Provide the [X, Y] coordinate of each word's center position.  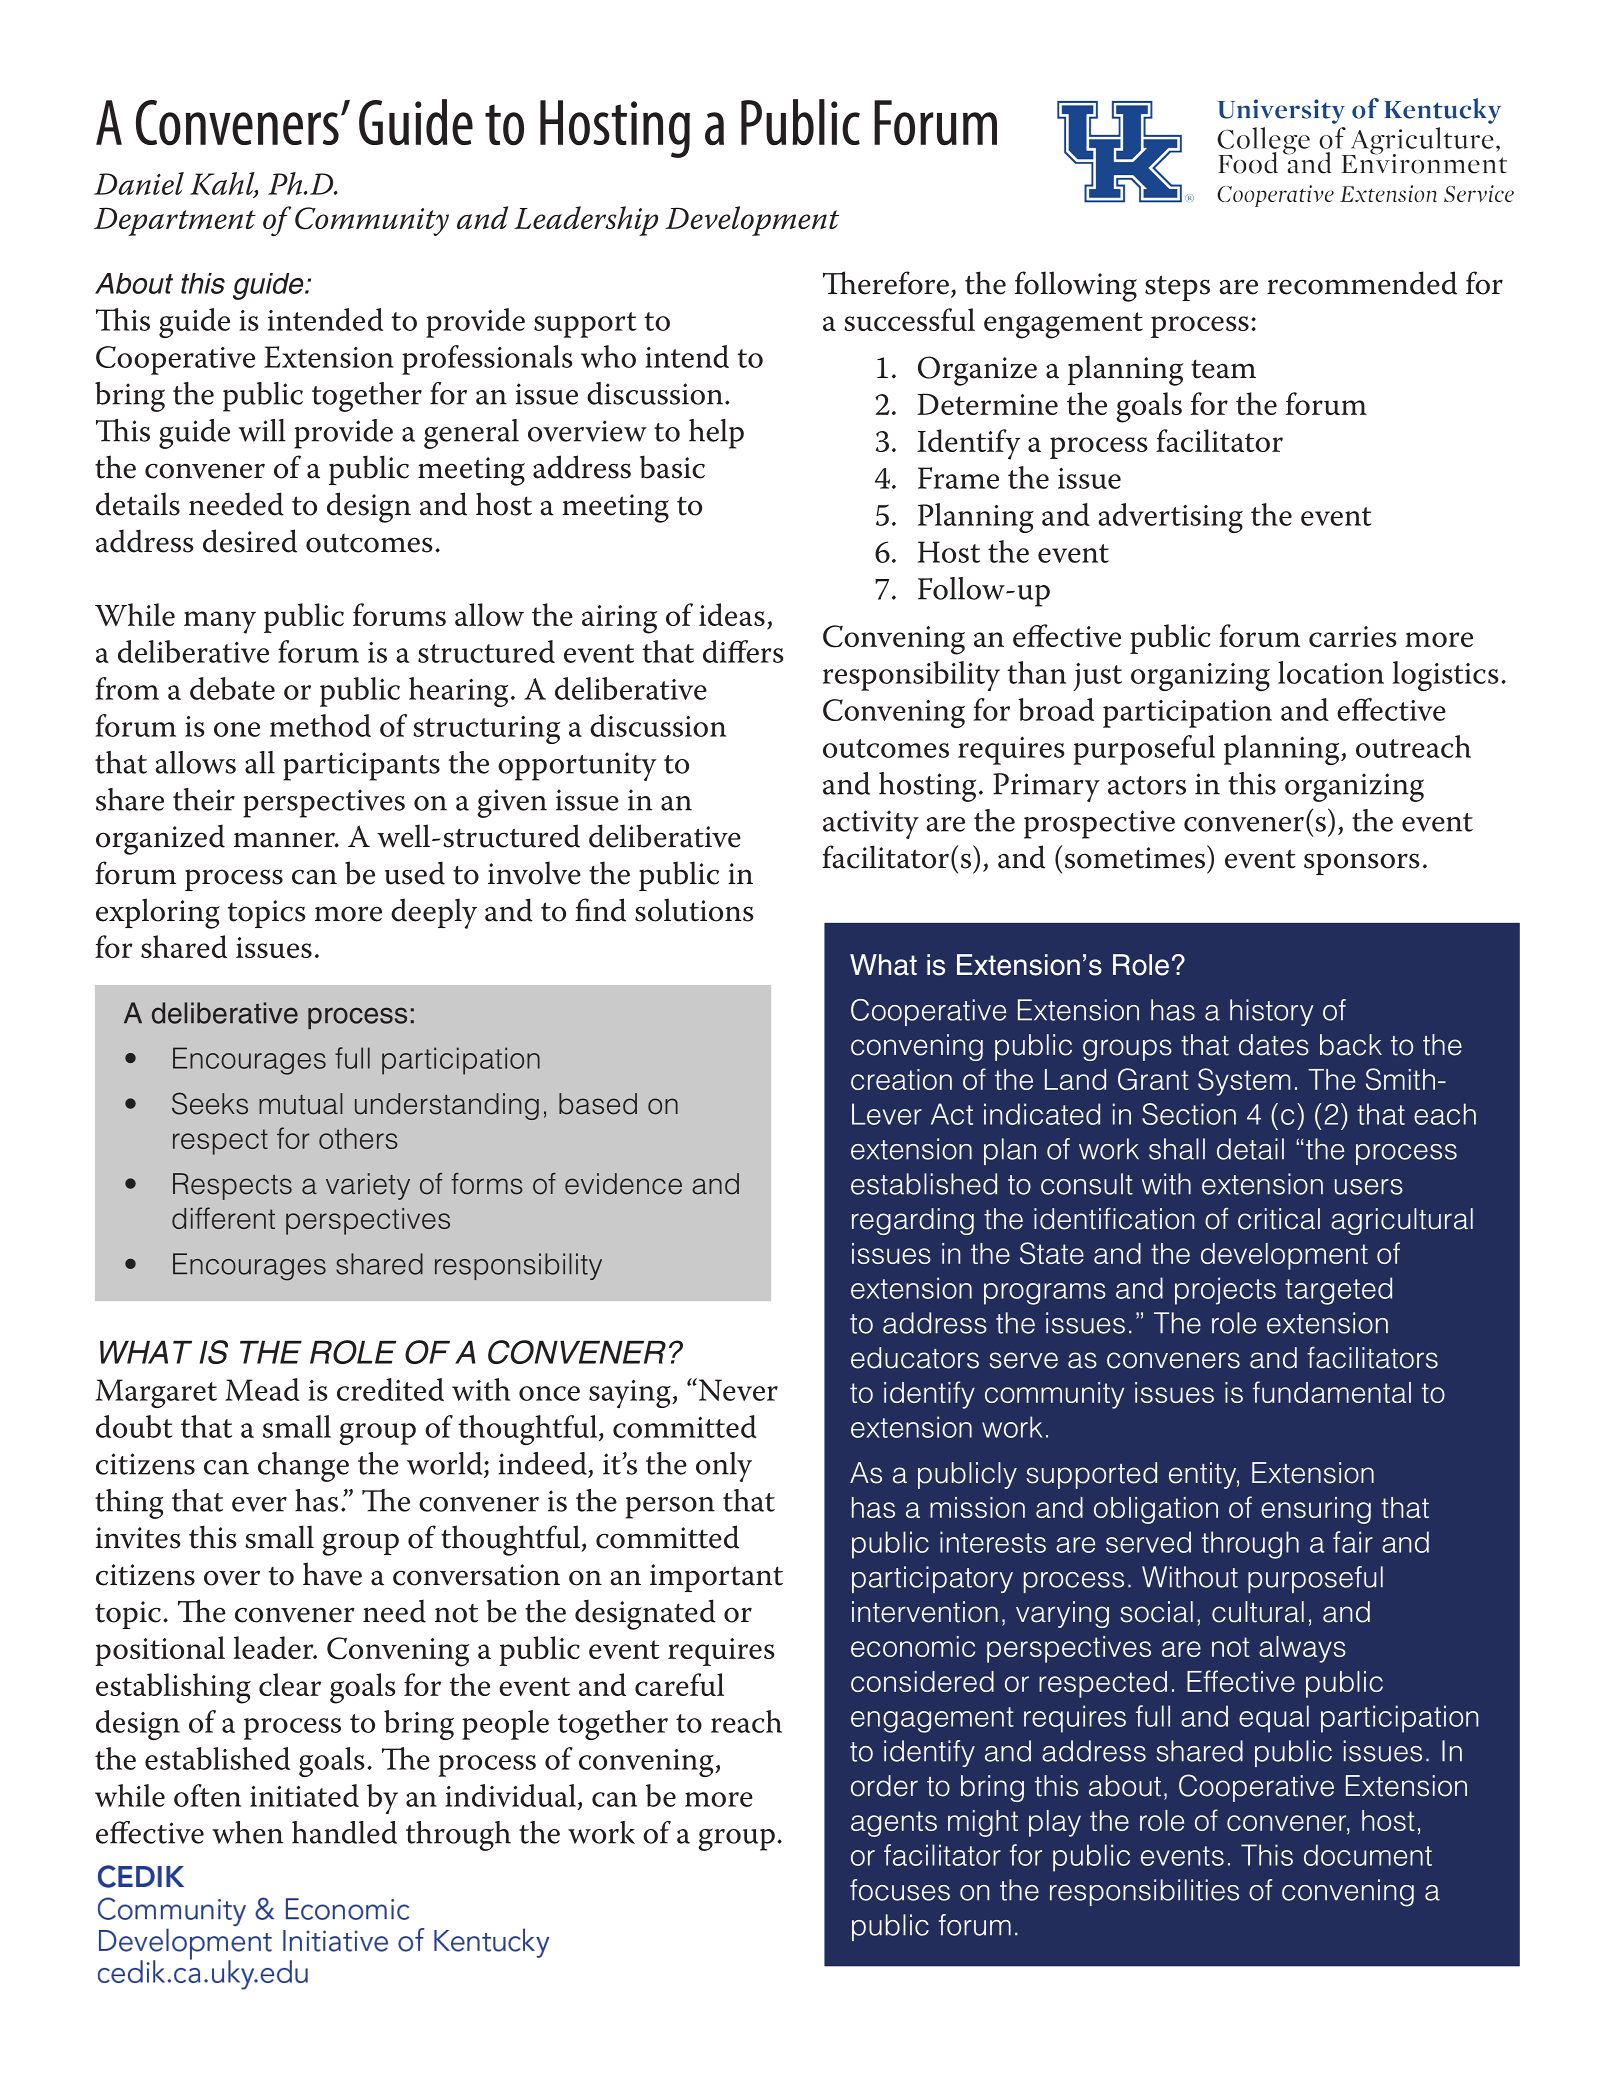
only [724, 1467]
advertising [1170, 518]
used [415, 873]
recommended [1362, 283]
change [303, 1467]
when [247, 1832]
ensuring [1316, 1510]
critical [1279, 1219]
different [223, 1218]
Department [175, 221]
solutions [694, 910]
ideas [732, 614]
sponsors [1361, 864]
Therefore [886, 283]
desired [250, 541]
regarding [913, 1221]
